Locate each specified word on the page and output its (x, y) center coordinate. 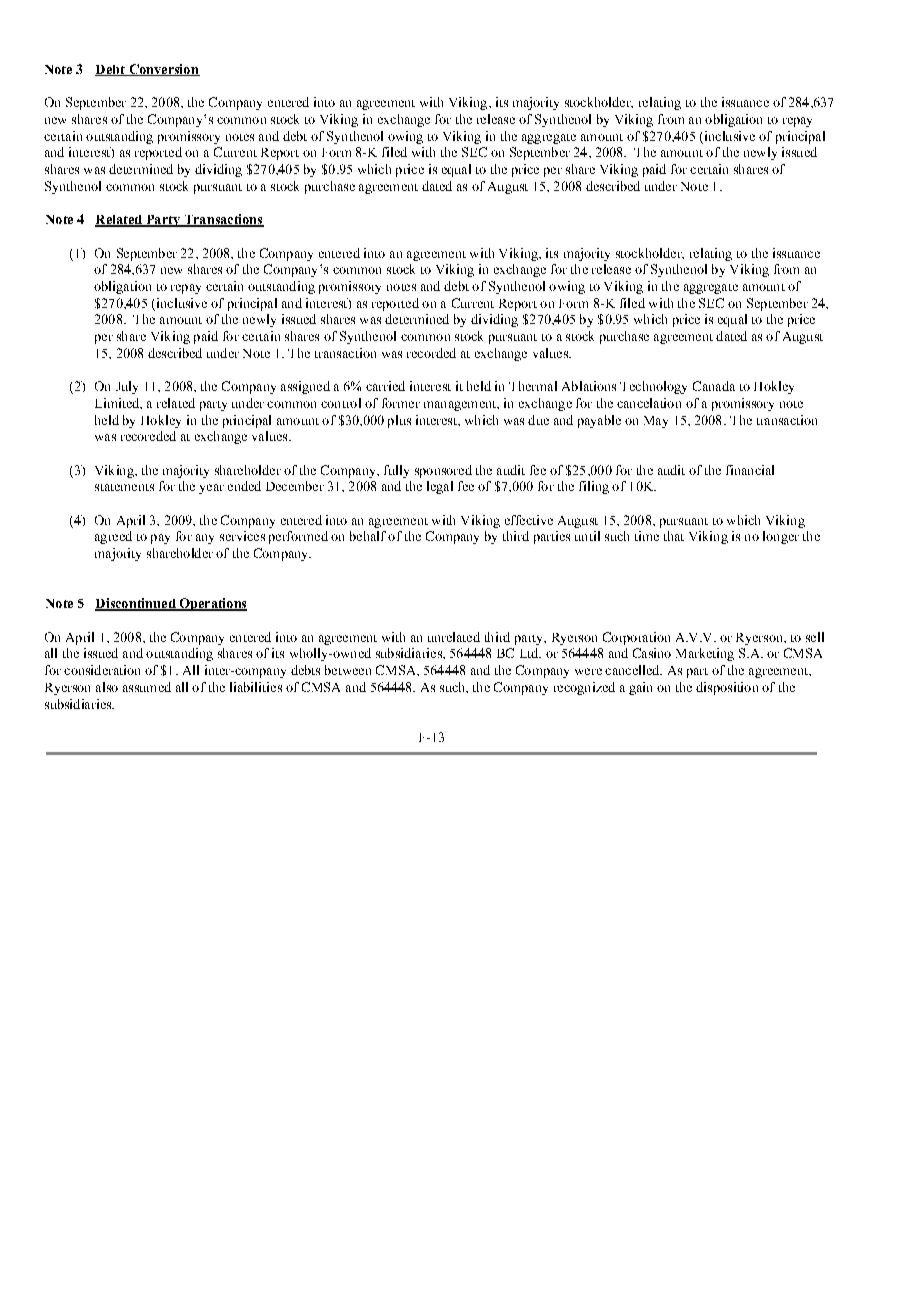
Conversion (163, 70)
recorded (431, 353)
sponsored (443, 471)
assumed (147, 687)
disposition (727, 688)
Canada (714, 386)
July (127, 387)
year (211, 489)
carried (385, 386)
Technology (653, 387)
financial (750, 470)
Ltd (530, 653)
